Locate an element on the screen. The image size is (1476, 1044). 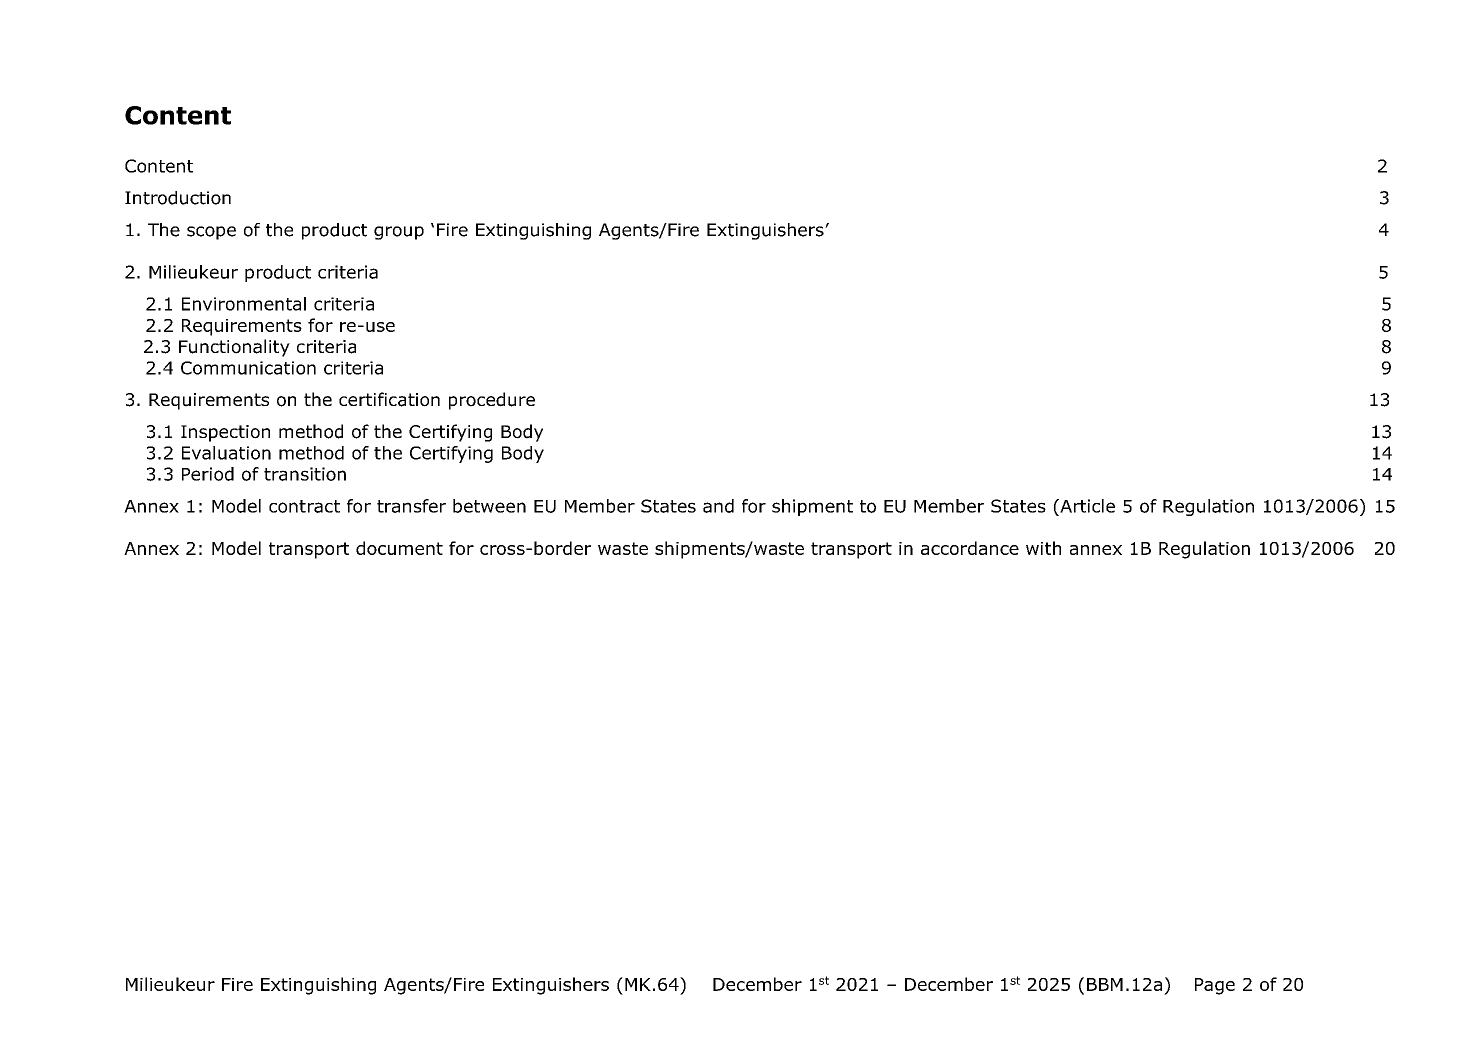
and is located at coordinates (718, 506).
